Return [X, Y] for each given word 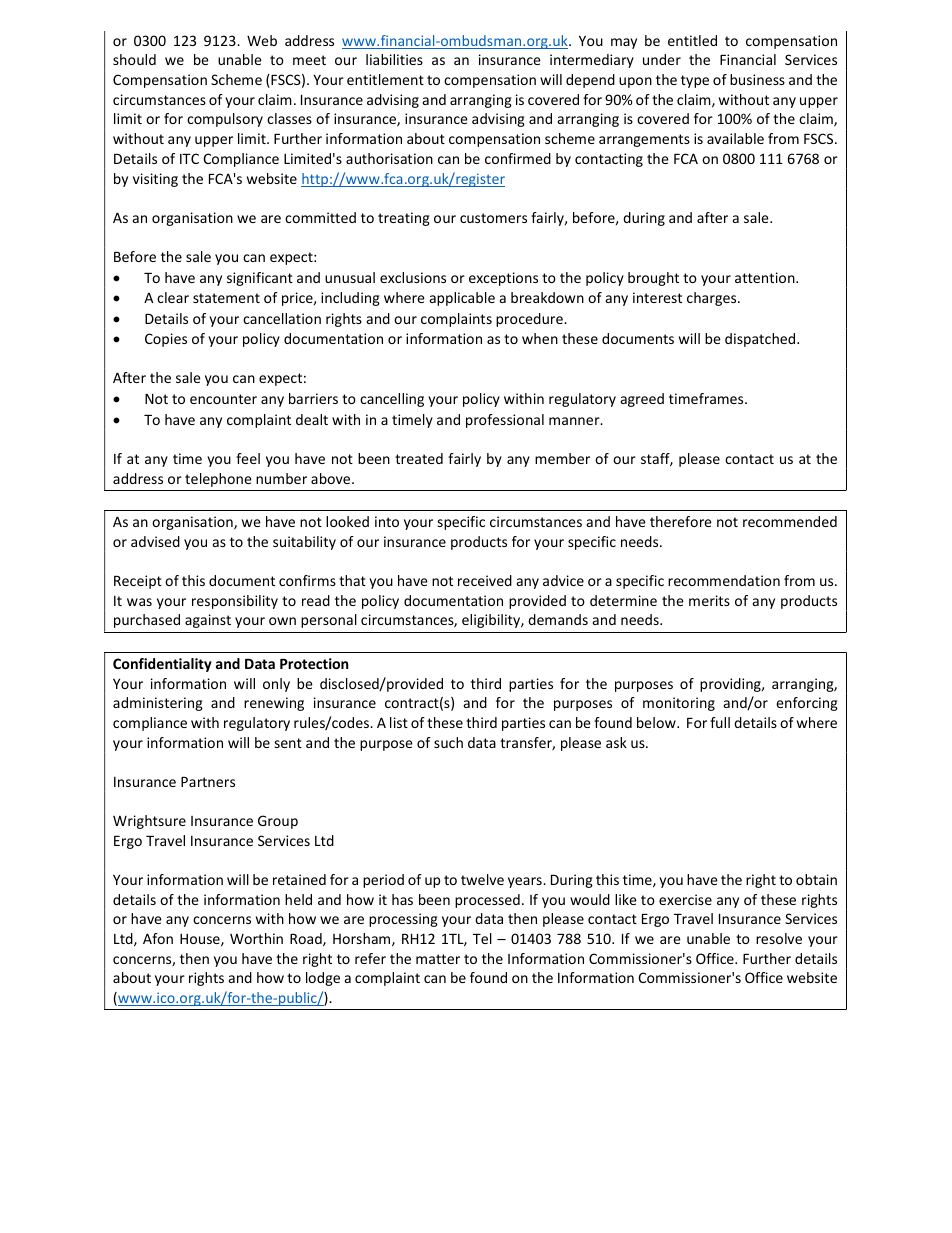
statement [226, 298]
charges [713, 299]
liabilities [394, 59]
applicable [462, 299]
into [387, 521]
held [298, 899]
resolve [779, 938]
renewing [274, 704]
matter [438, 959]
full [720, 722]
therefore [681, 521]
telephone [218, 480]
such [448, 742]
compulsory [225, 120]
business [757, 79]
